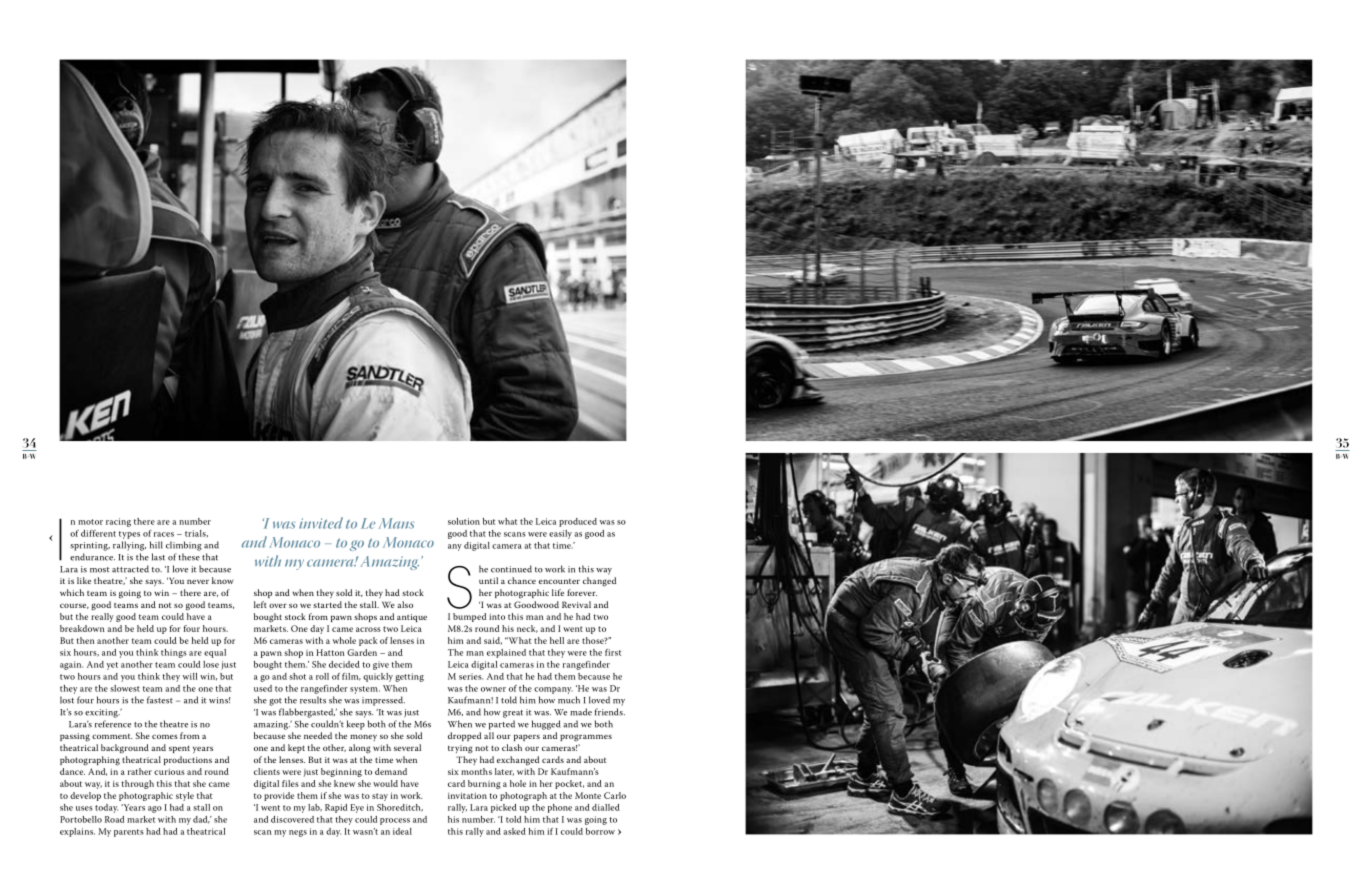  I want to click on easily, so click(560, 534).
